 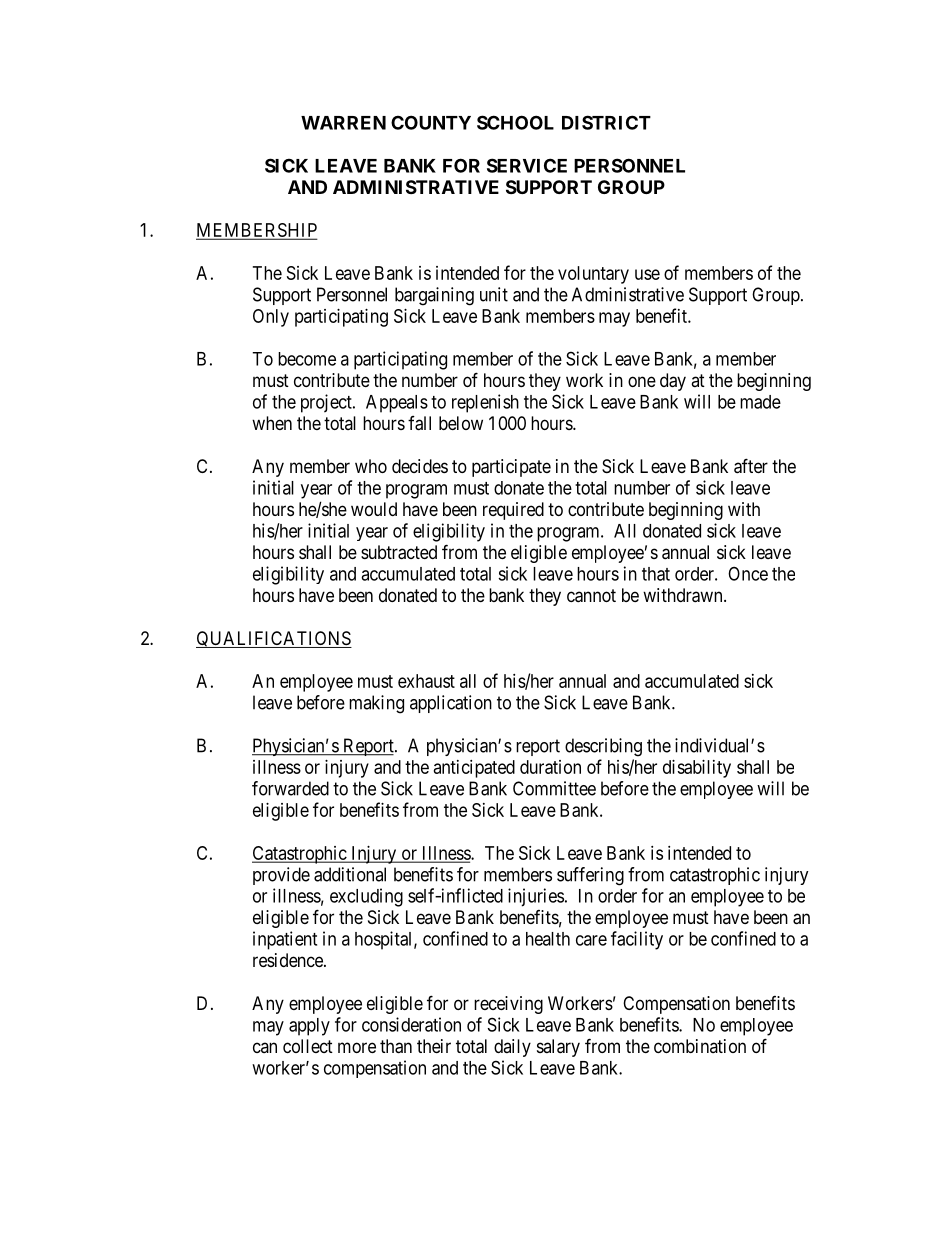 What do you see at coordinates (527, 165) in the screenshot?
I see `SERVICE` at bounding box center [527, 165].
